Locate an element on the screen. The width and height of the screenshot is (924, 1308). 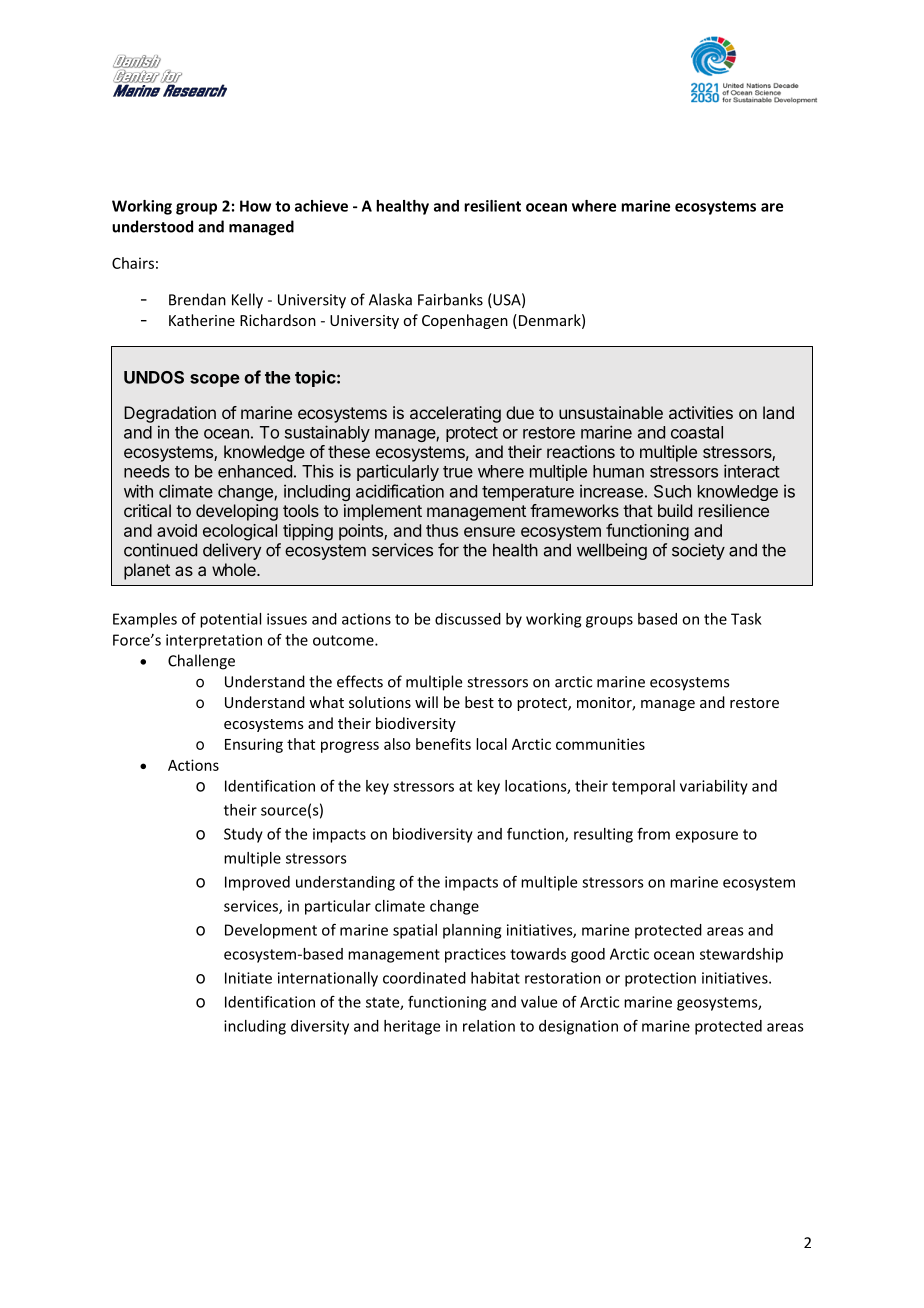
Fairbanks is located at coordinates (450, 299).
